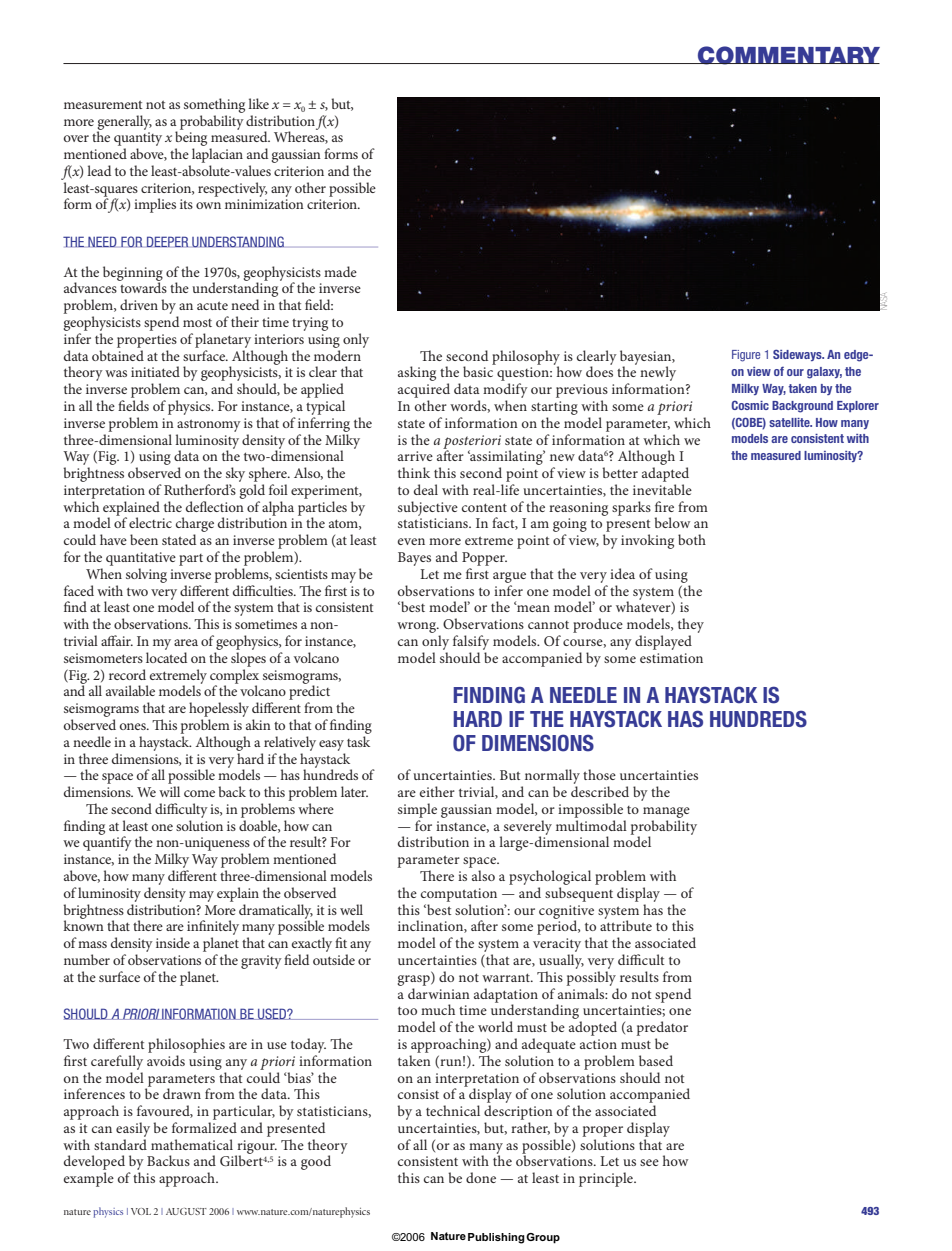  I want to click on done, so click(481, 1177).
